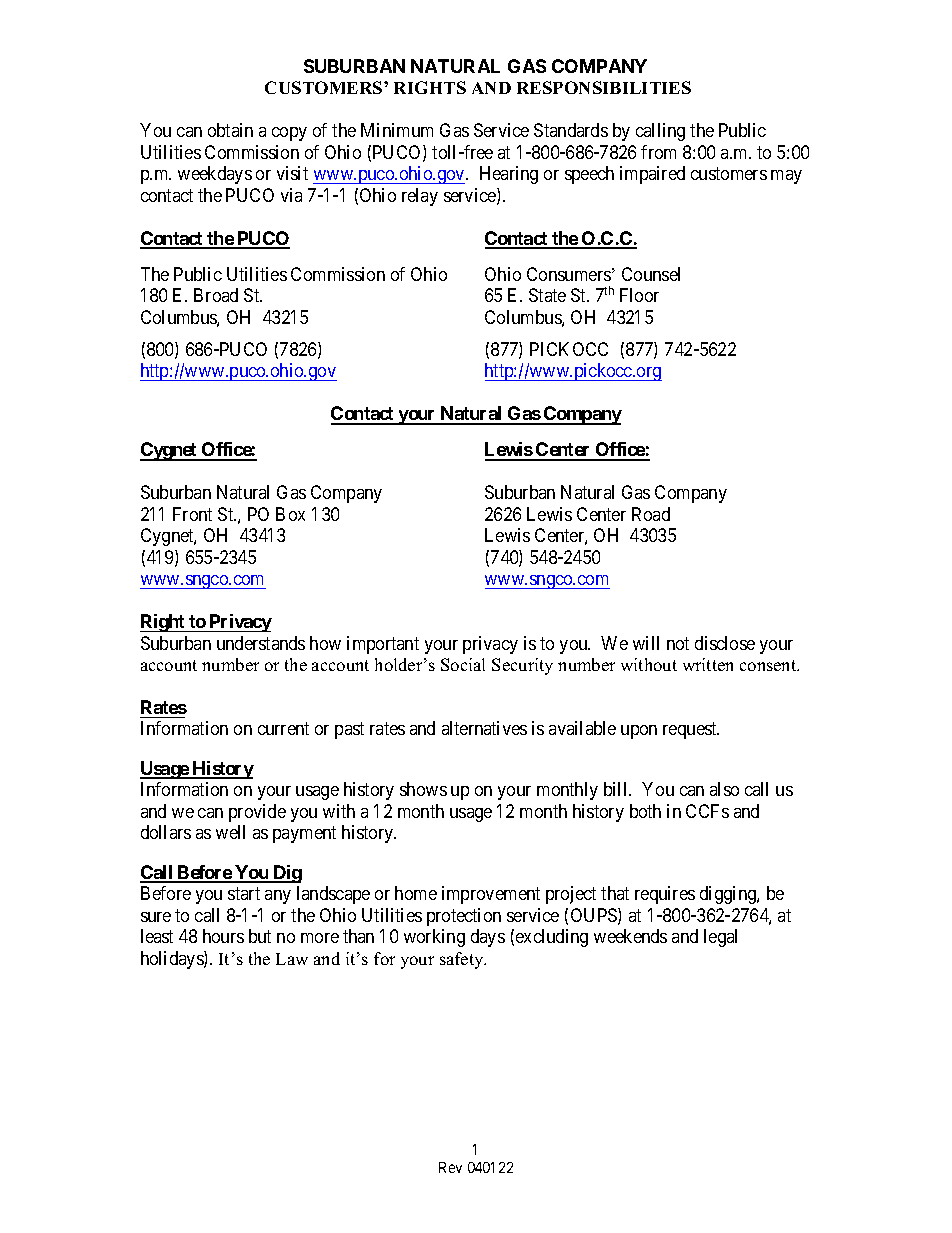 The image size is (952, 1233). What do you see at coordinates (292, 959) in the page?
I see `Law` at bounding box center [292, 959].
